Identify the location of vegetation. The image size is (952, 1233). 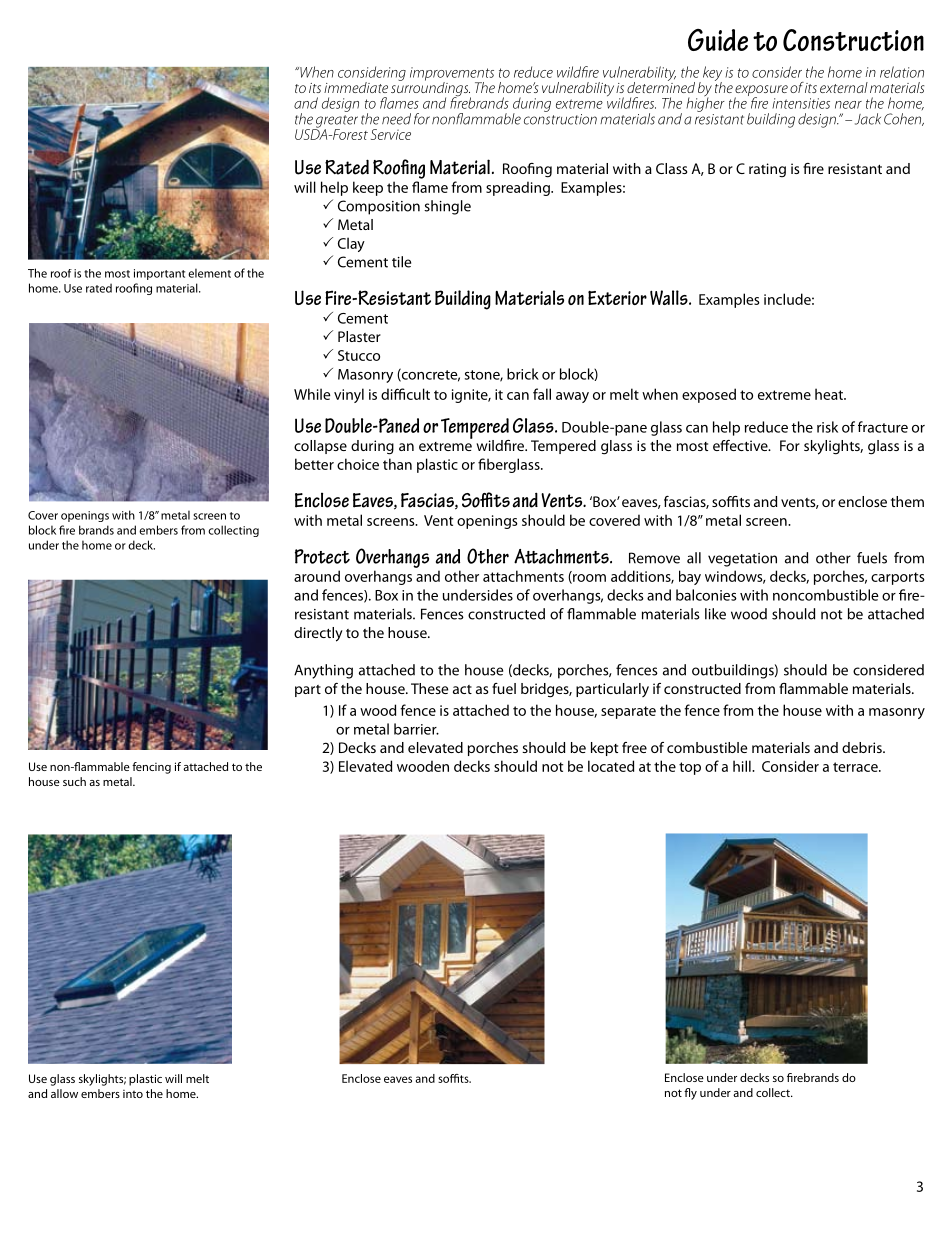
(742, 560).
